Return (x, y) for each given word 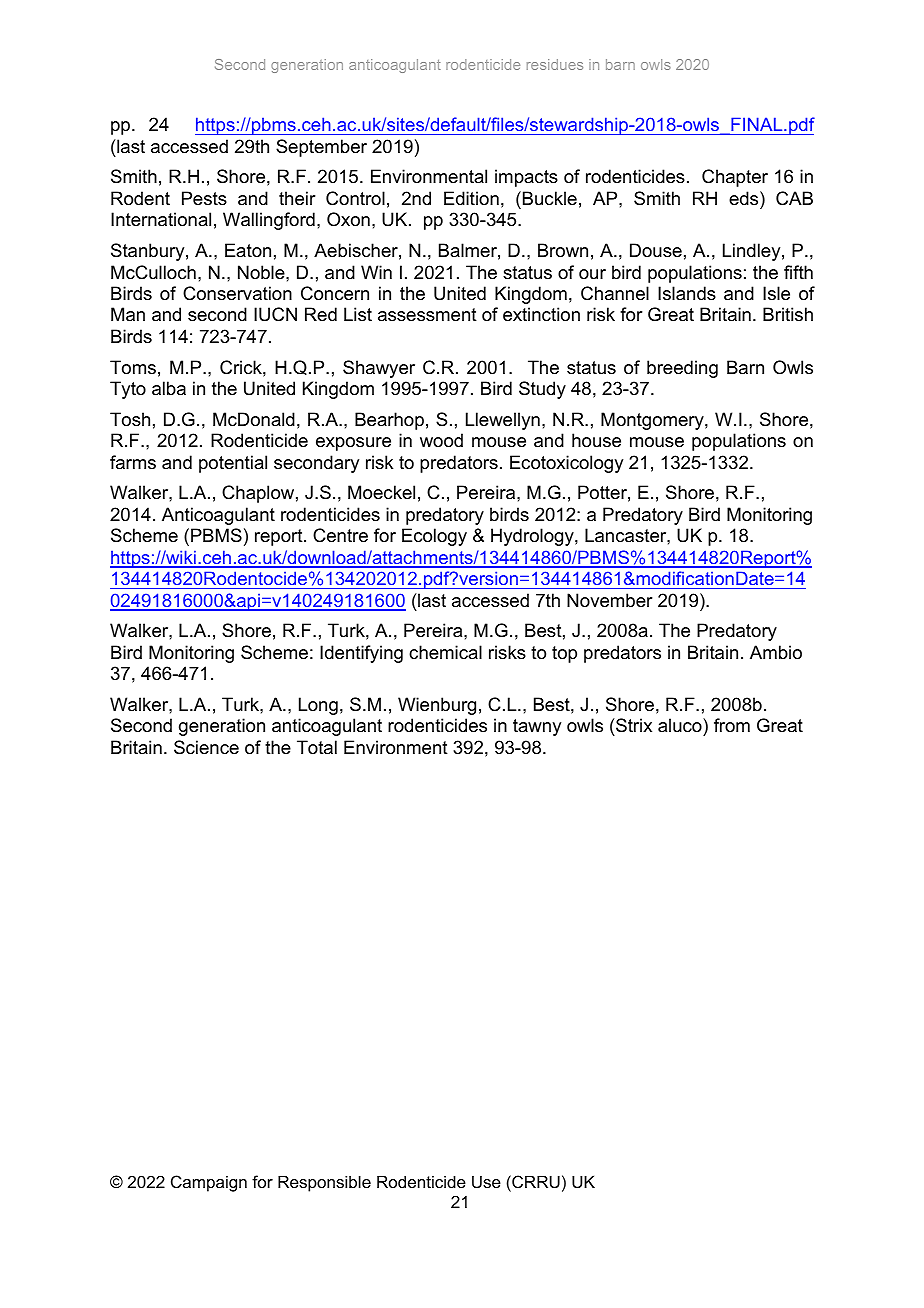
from (732, 725)
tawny (537, 727)
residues (555, 64)
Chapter (735, 178)
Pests (204, 198)
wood (441, 440)
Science (206, 747)
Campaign (209, 1183)
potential (233, 464)
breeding (682, 369)
